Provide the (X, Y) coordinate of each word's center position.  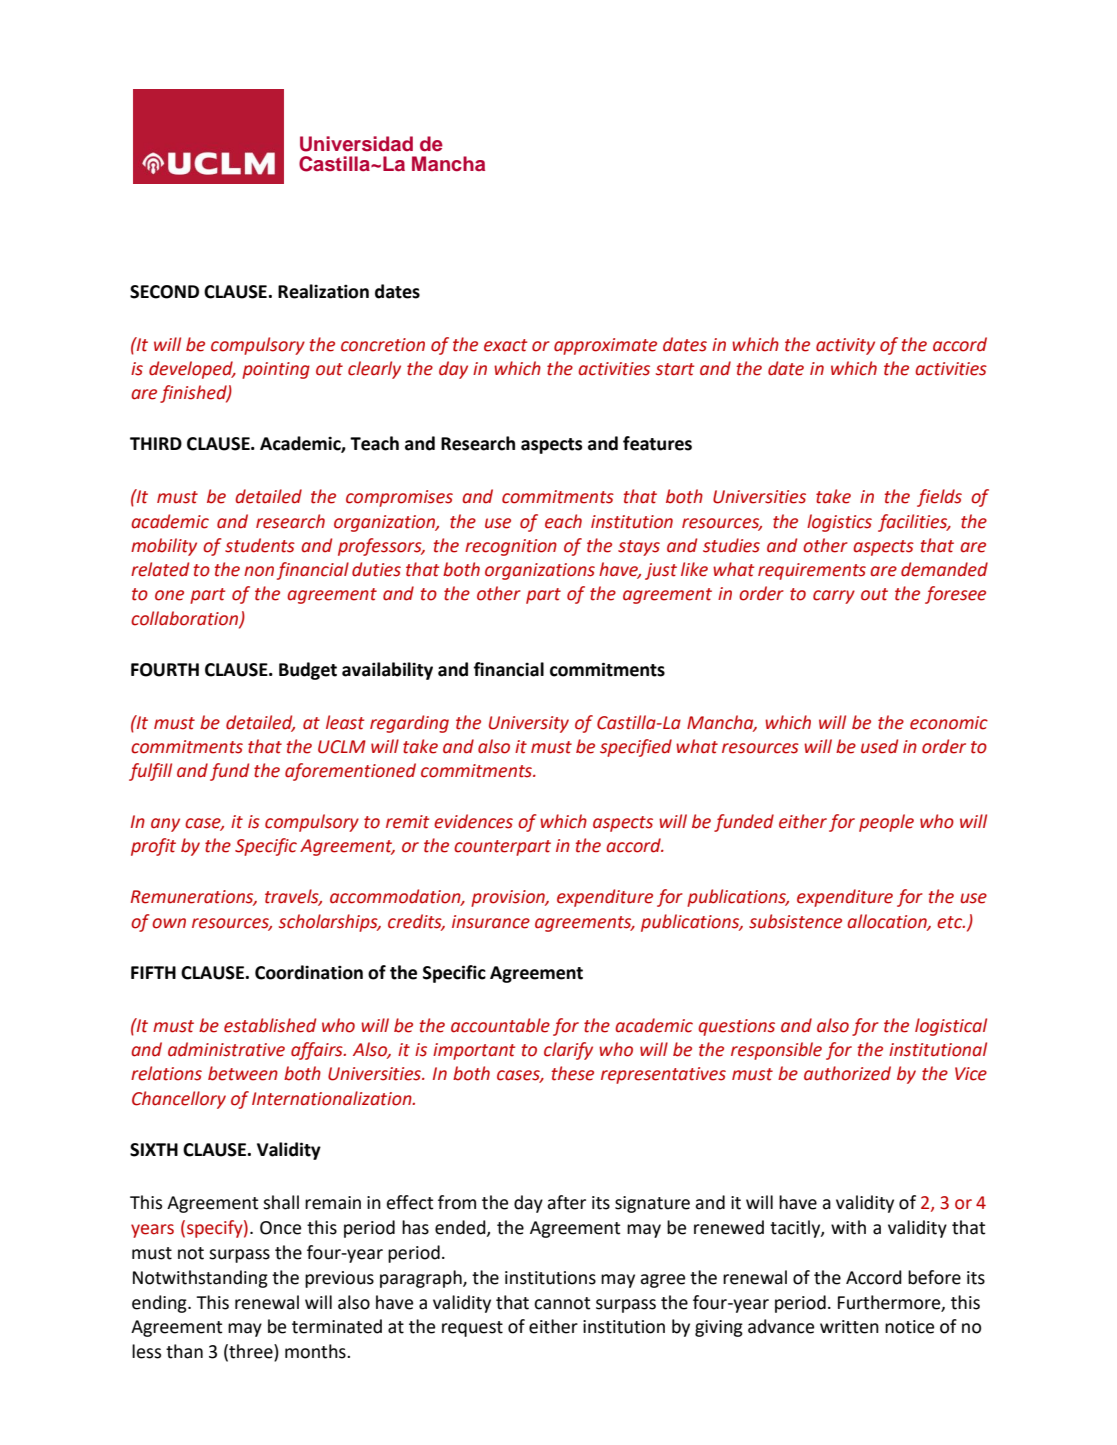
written (849, 1327)
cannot (562, 1303)
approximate (605, 346)
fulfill (150, 772)
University (529, 724)
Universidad (356, 144)
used (879, 746)
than (184, 1351)
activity (845, 346)
